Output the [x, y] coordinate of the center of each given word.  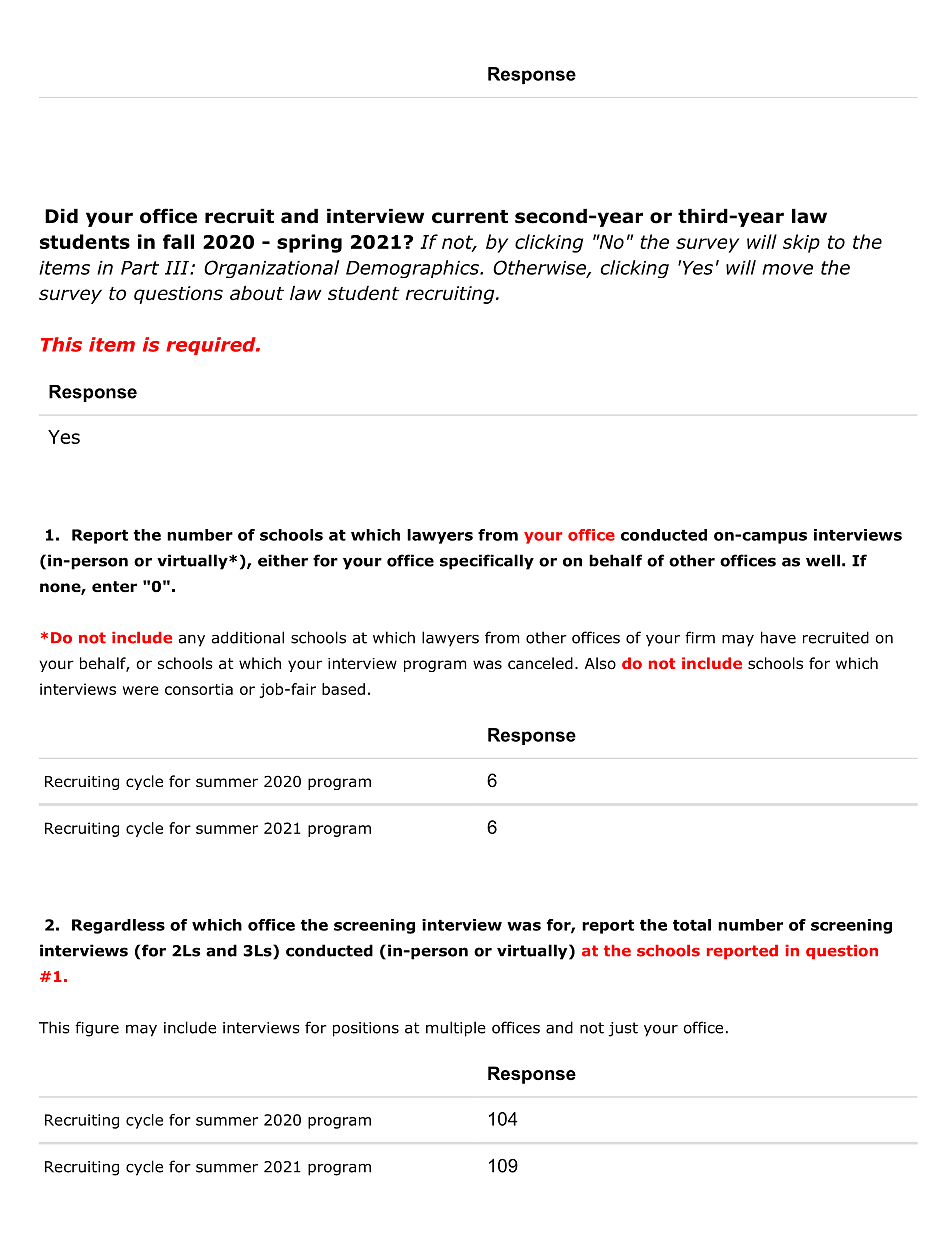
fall [178, 241]
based [343, 689]
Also [600, 663]
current [470, 217]
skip [801, 243]
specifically [487, 562]
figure [97, 1029]
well [823, 560]
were [141, 690]
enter [114, 587]
